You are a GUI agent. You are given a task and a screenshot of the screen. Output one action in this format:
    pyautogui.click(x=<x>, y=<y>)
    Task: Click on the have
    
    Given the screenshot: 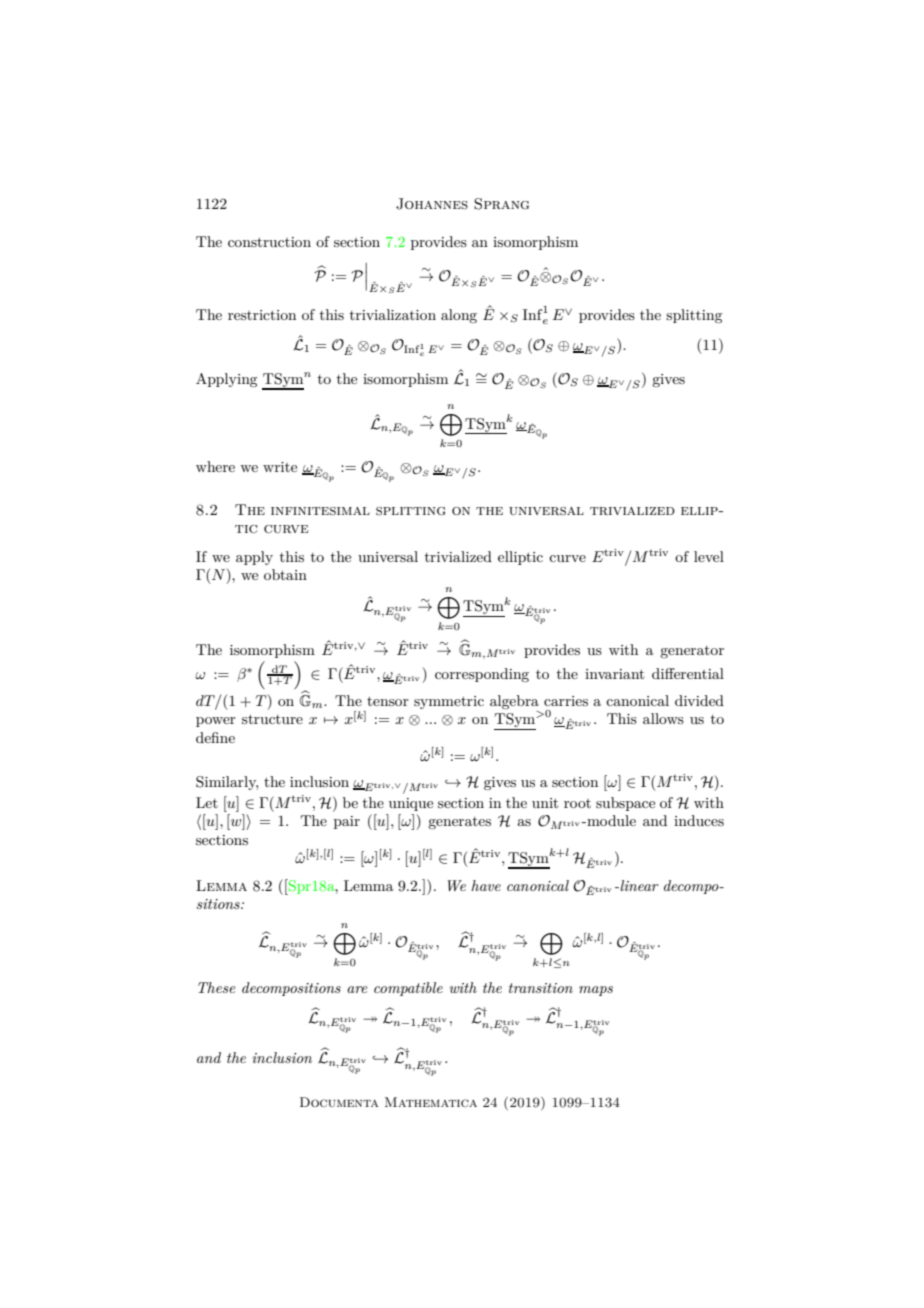 What is the action you would take?
    pyautogui.click(x=486, y=885)
